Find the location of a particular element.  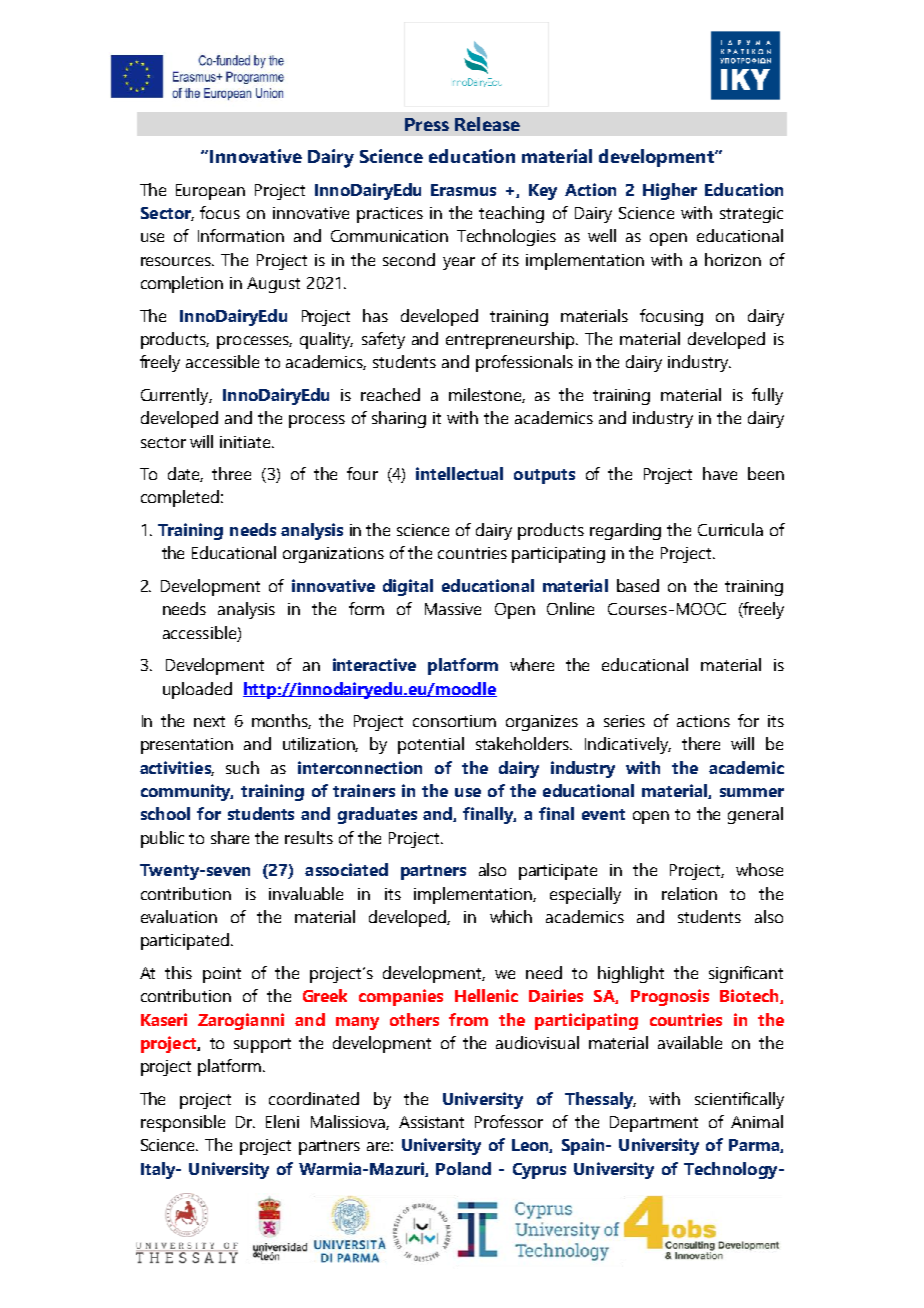

intellectual is located at coordinates (459, 473).
